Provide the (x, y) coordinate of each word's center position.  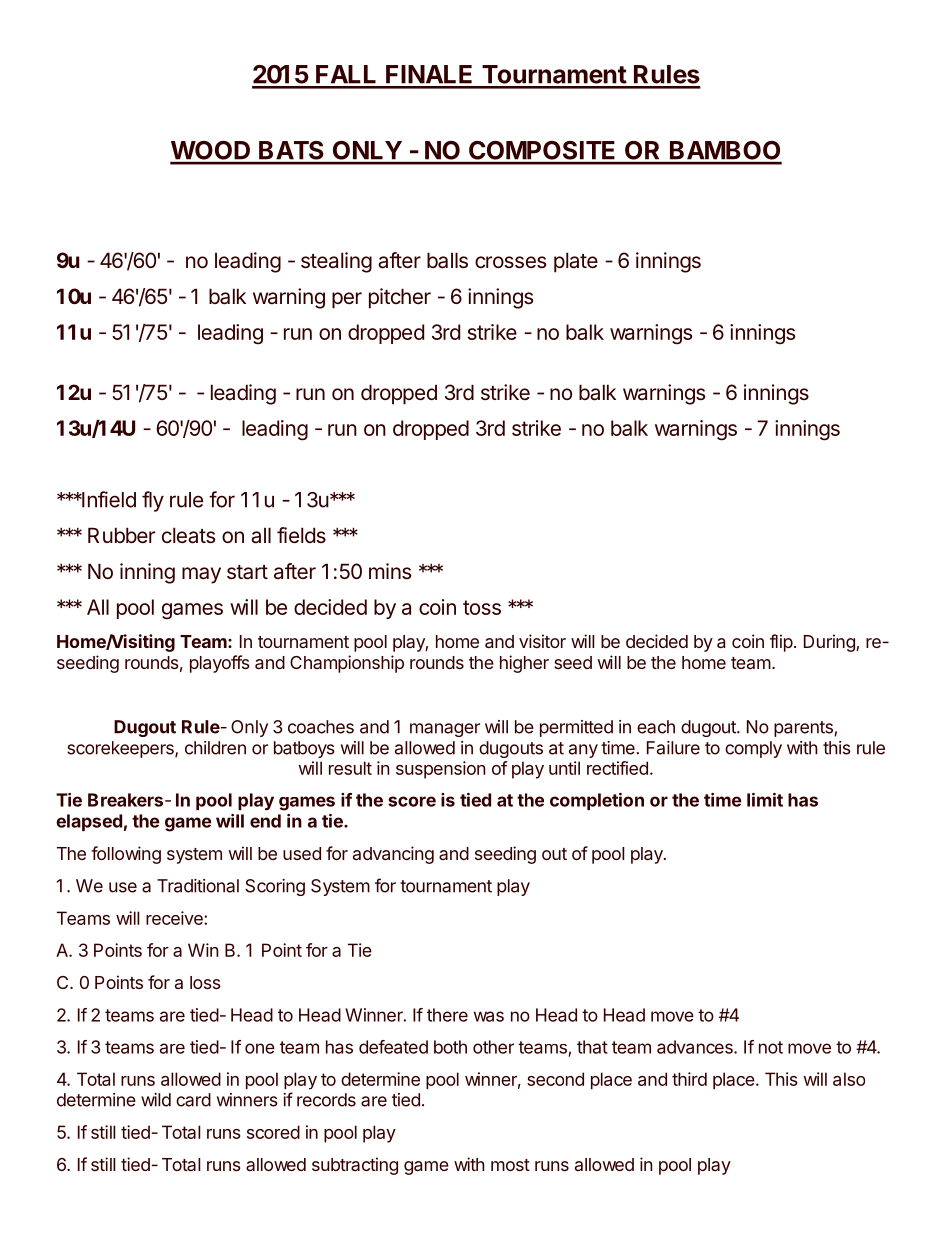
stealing (336, 262)
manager (445, 730)
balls (447, 260)
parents (804, 729)
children (215, 748)
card (193, 1100)
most (510, 1165)
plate (576, 262)
